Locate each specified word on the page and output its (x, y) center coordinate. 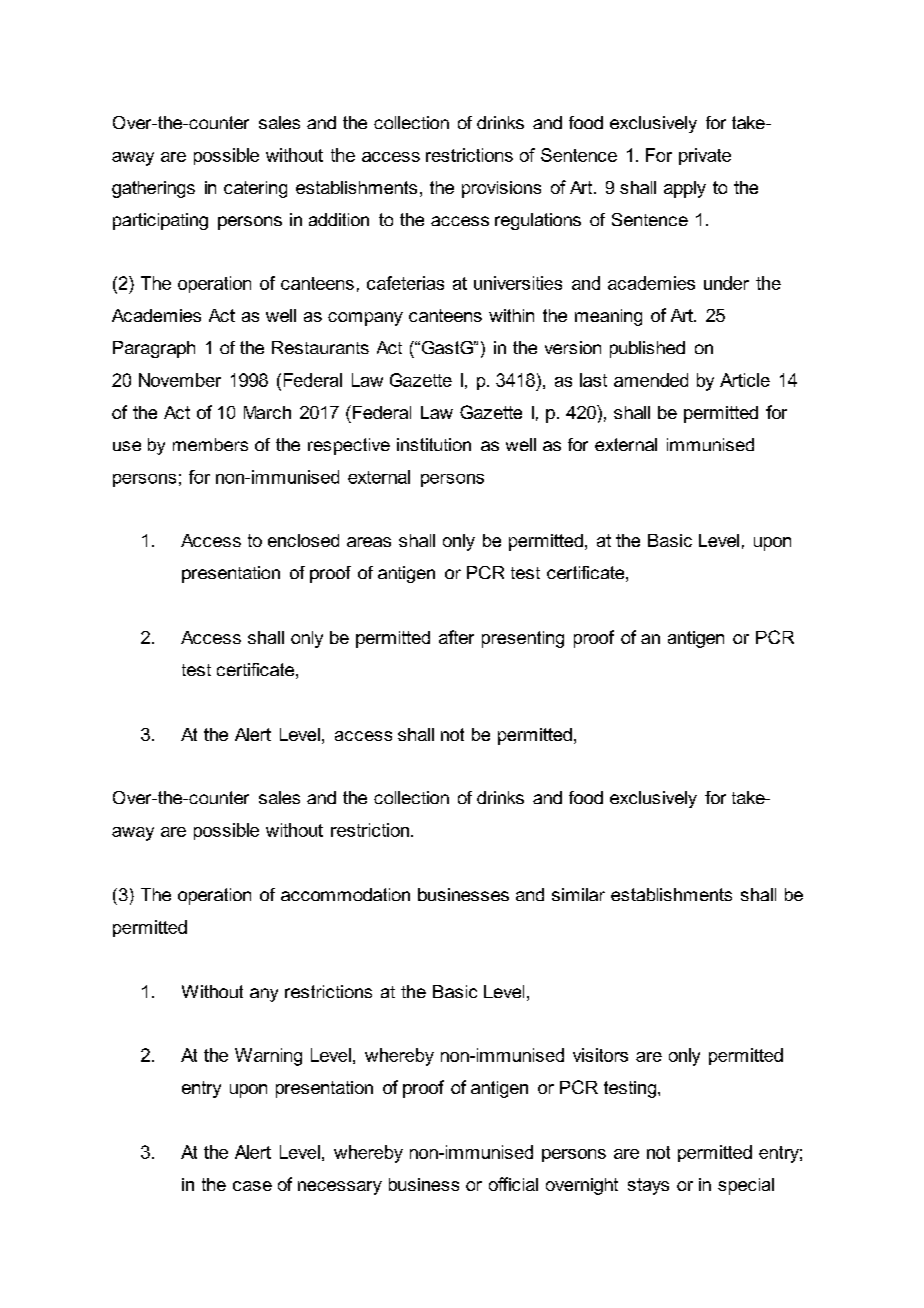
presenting (523, 639)
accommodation (345, 894)
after (456, 637)
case (252, 1186)
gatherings (153, 189)
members (210, 444)
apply (685, 189)
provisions (501, 189)
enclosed (303, 540)
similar (578, 894)
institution (434, 444)
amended (651, 380)
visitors (600, 1055)
